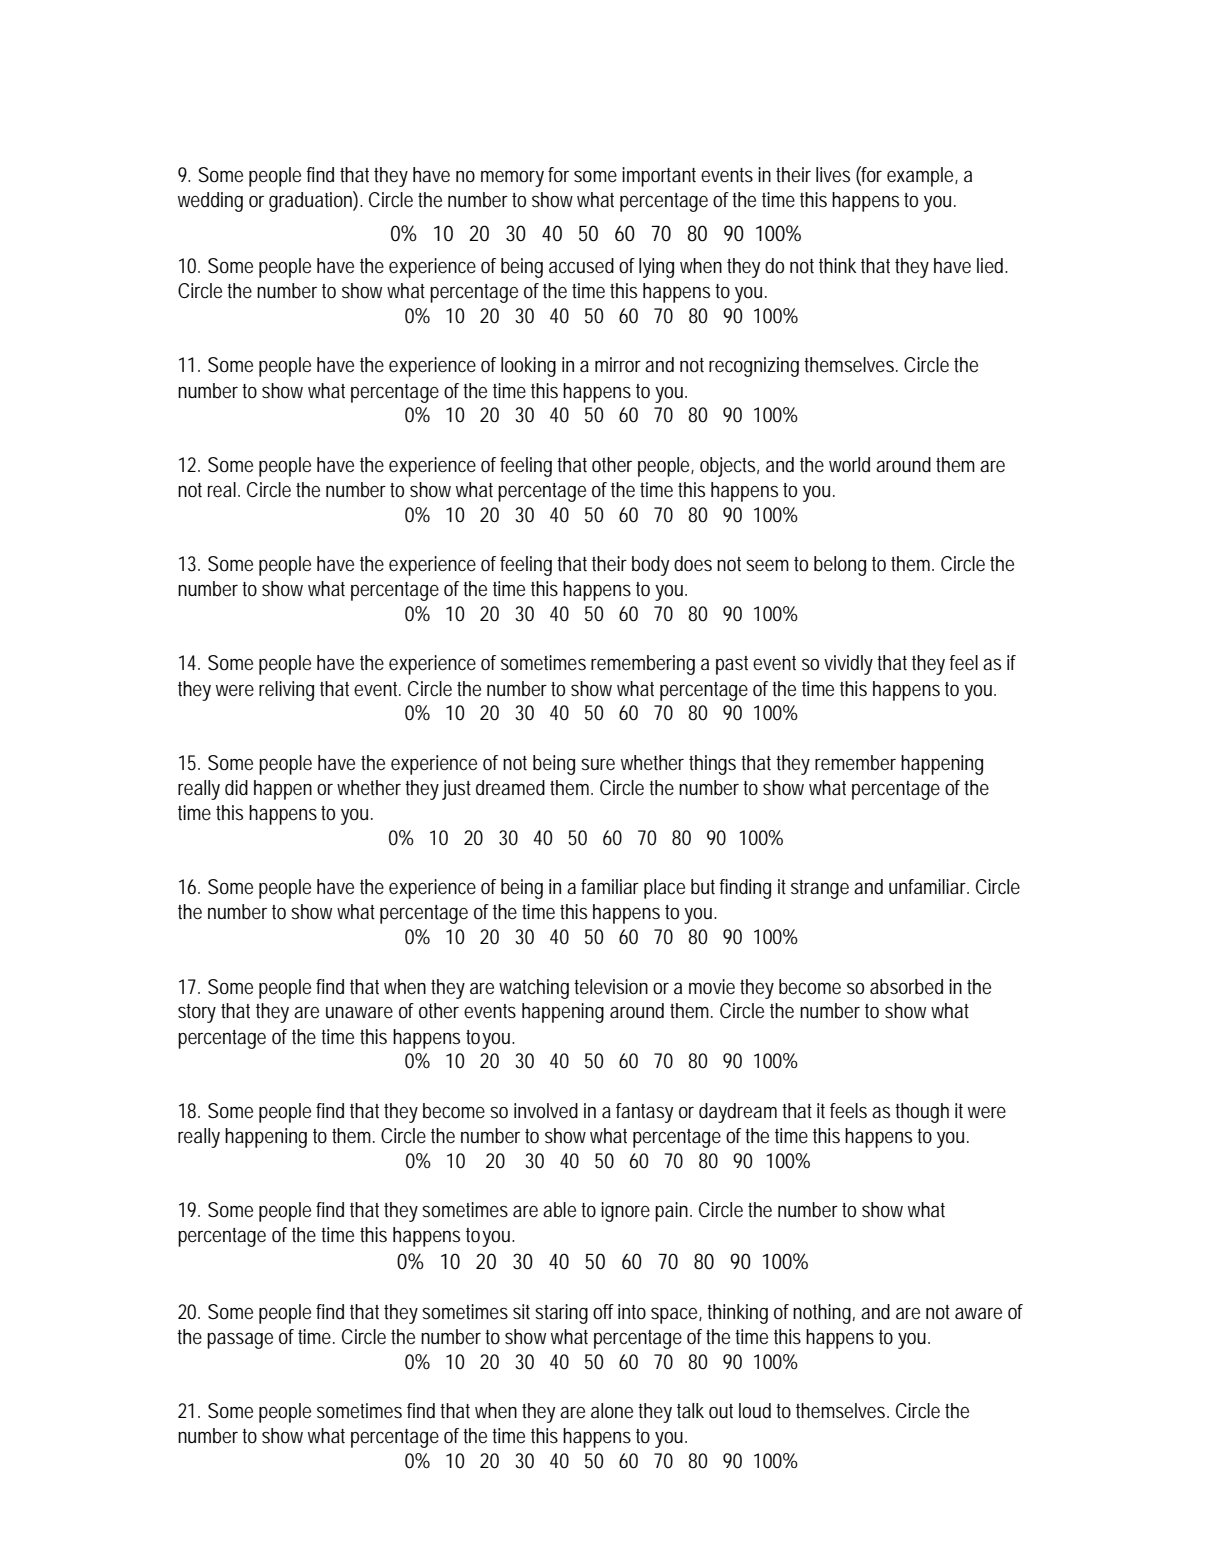  What do you see at coordinates (197, 1013) in the screenshot?
I see `story` at bounding box center [197, 1013].
